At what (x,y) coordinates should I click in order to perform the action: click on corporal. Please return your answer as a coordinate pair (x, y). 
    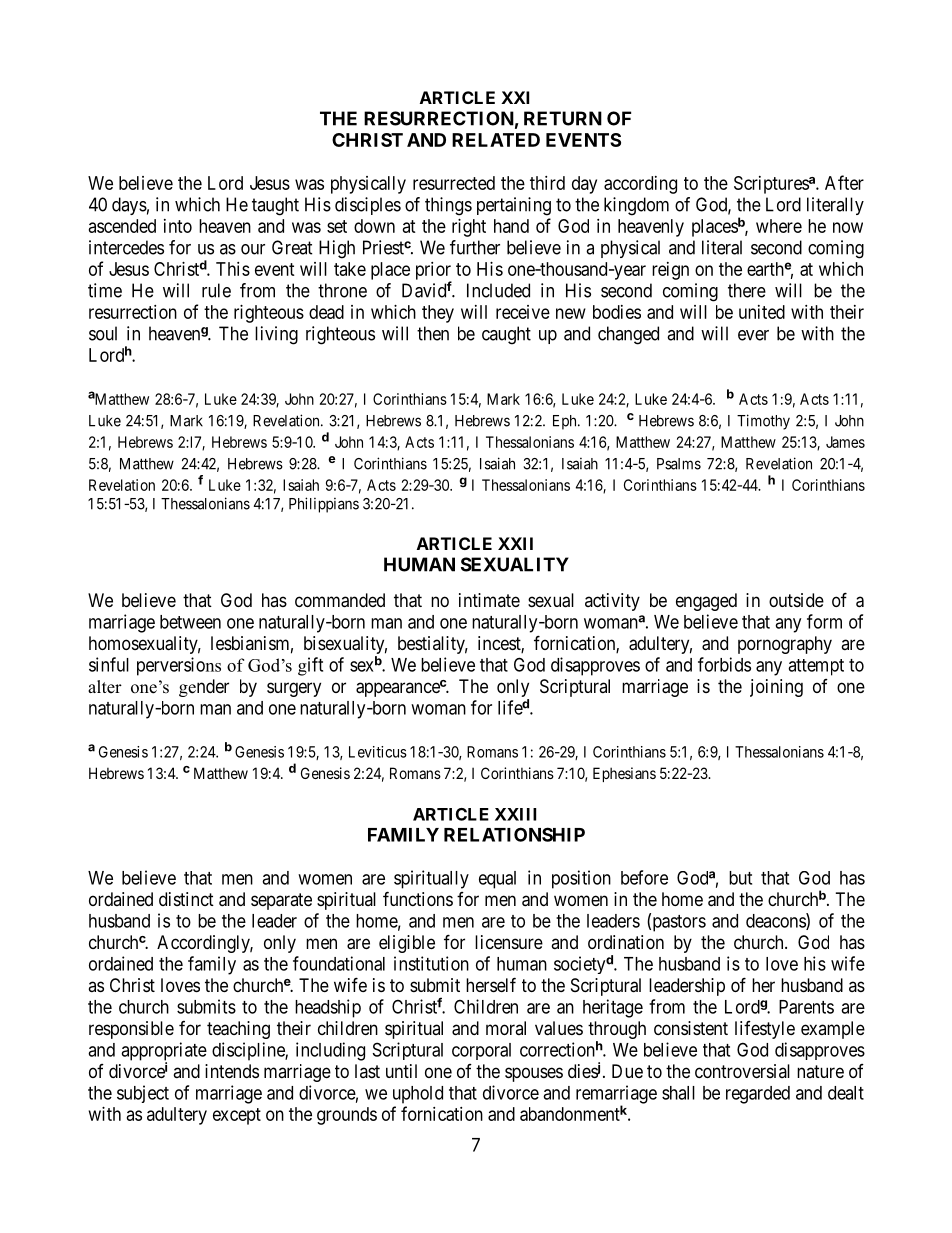
    Looking at the image, I should click on (481, 1051).
